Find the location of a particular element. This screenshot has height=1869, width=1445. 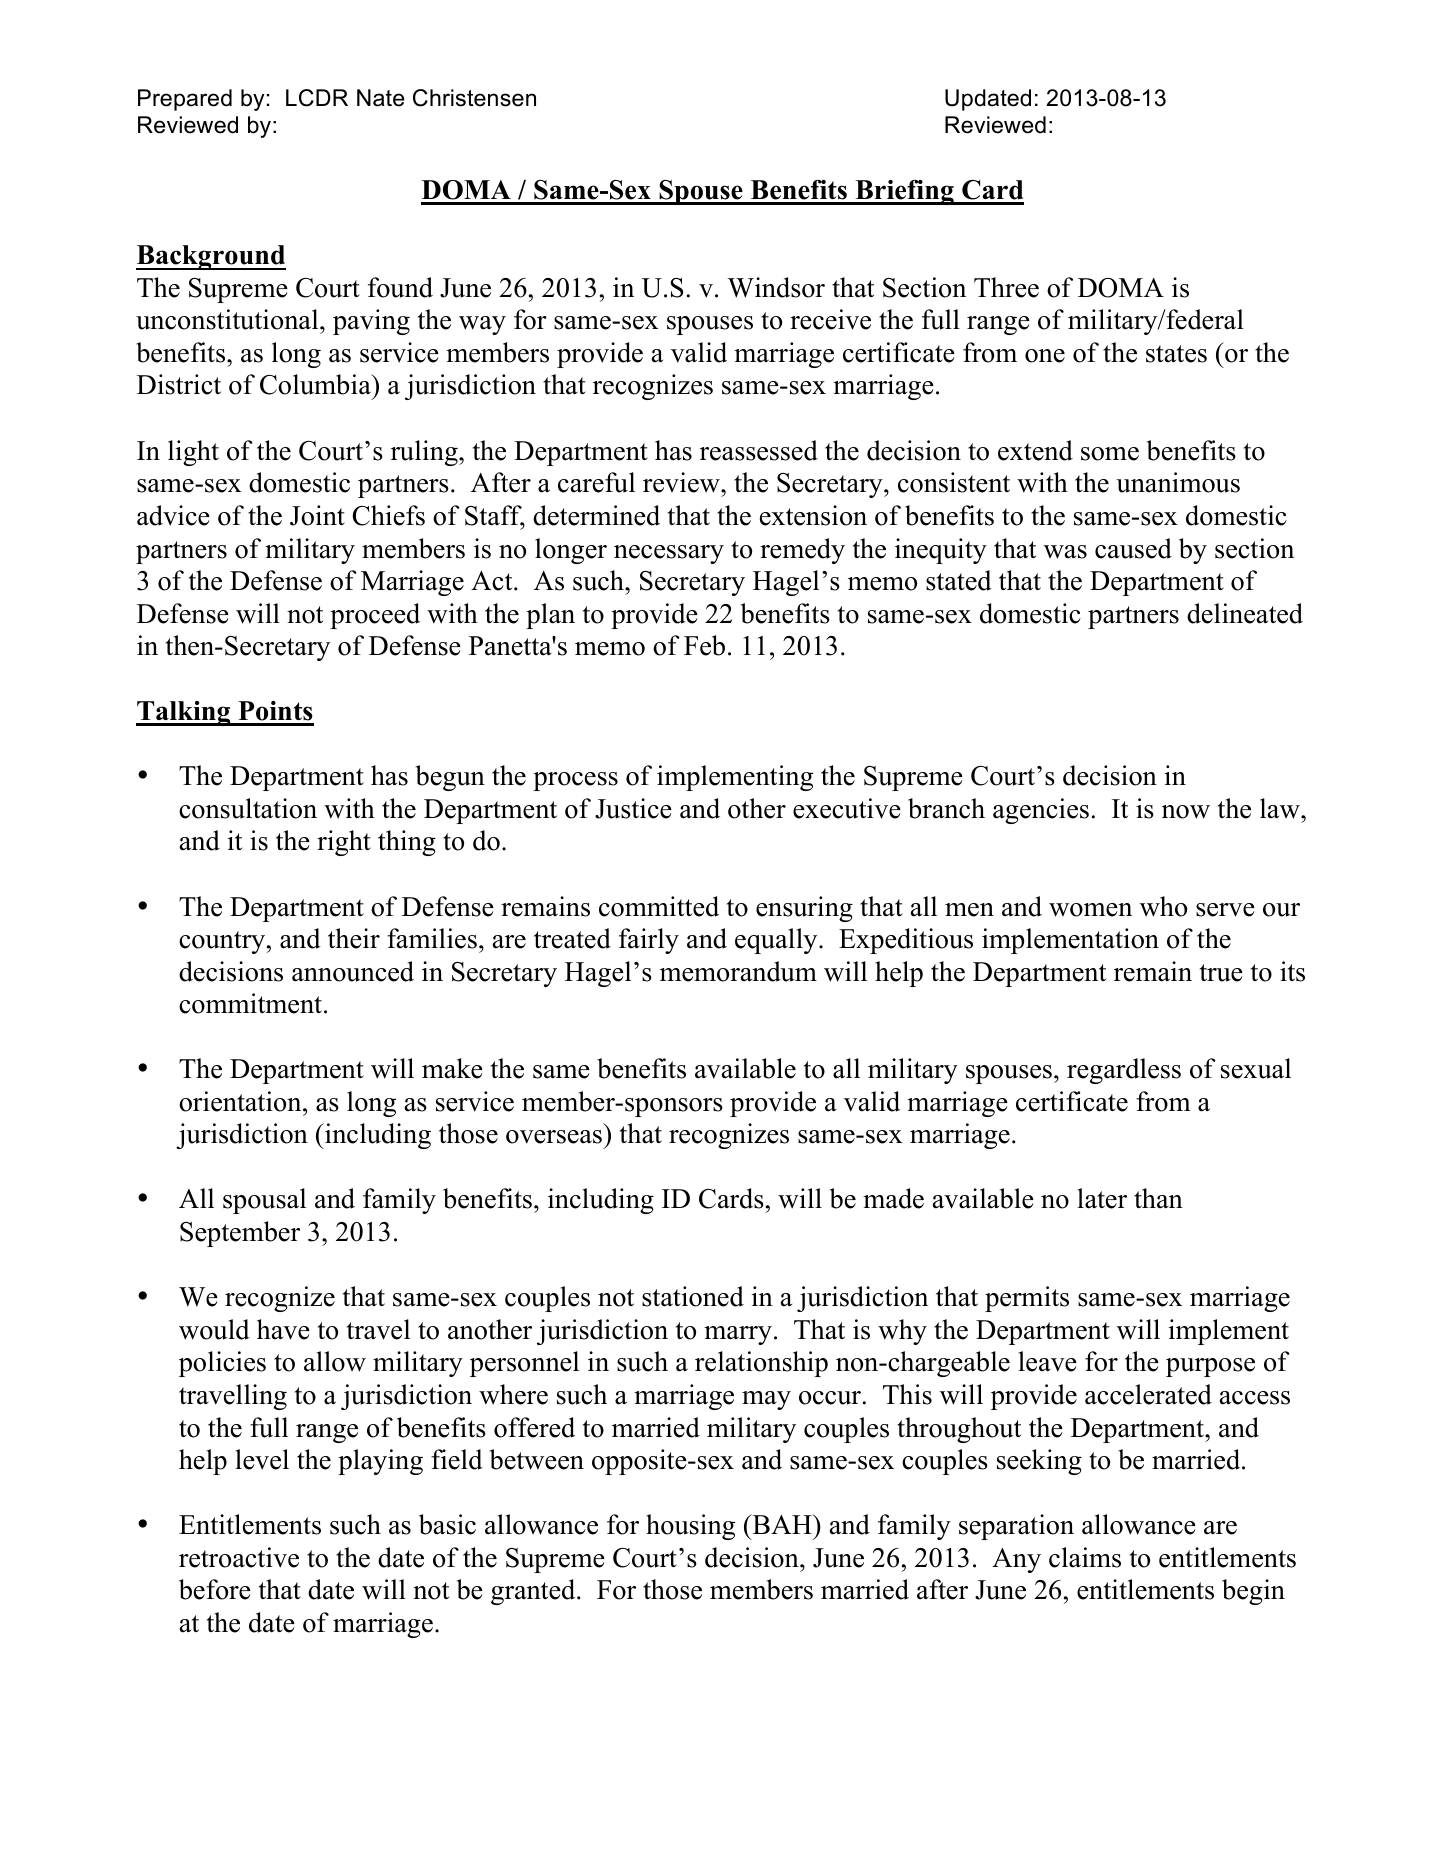

Briefing is located at coordinates (904, 192).
